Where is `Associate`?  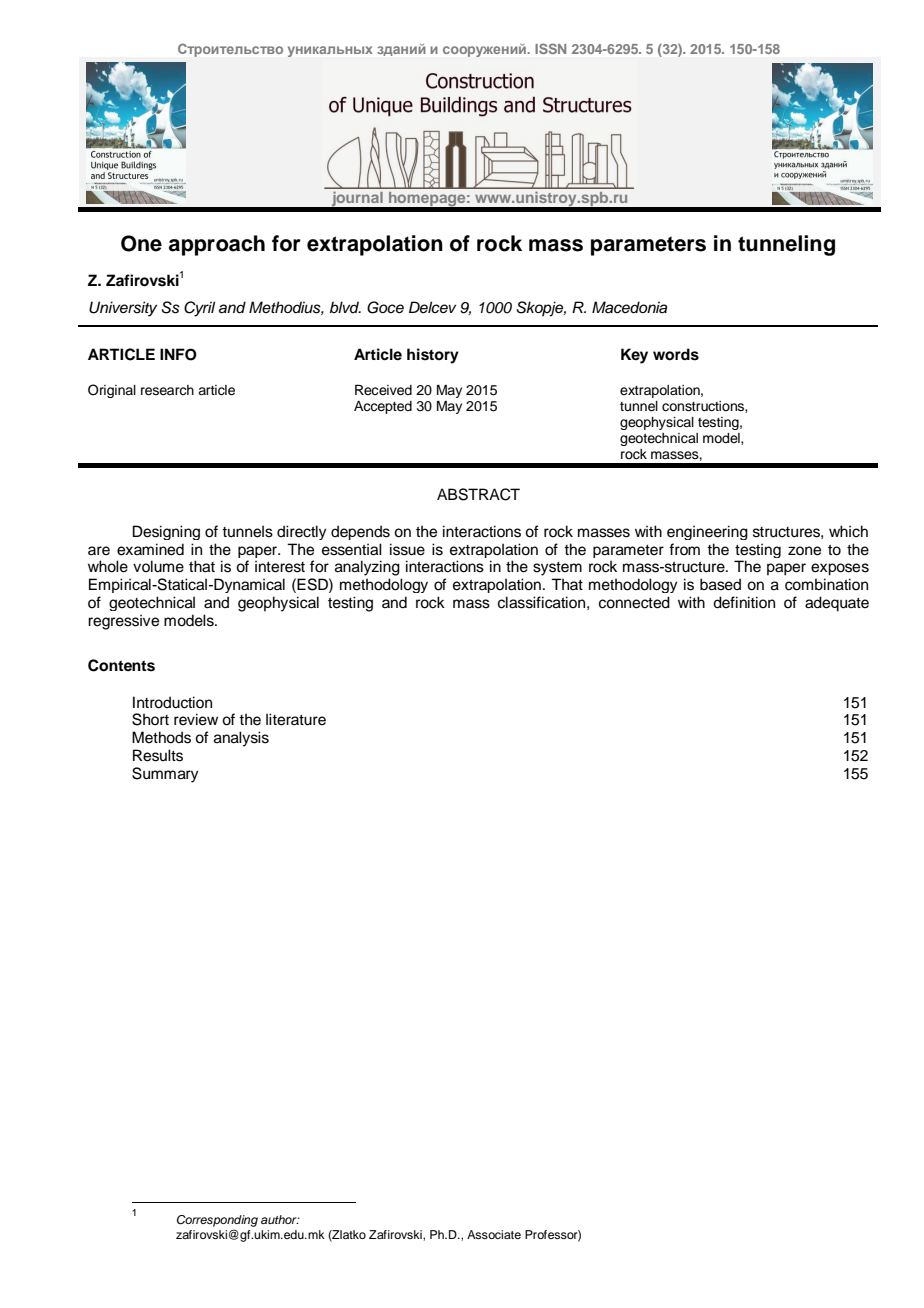 Associate is located at coordinates (494, 1234).
